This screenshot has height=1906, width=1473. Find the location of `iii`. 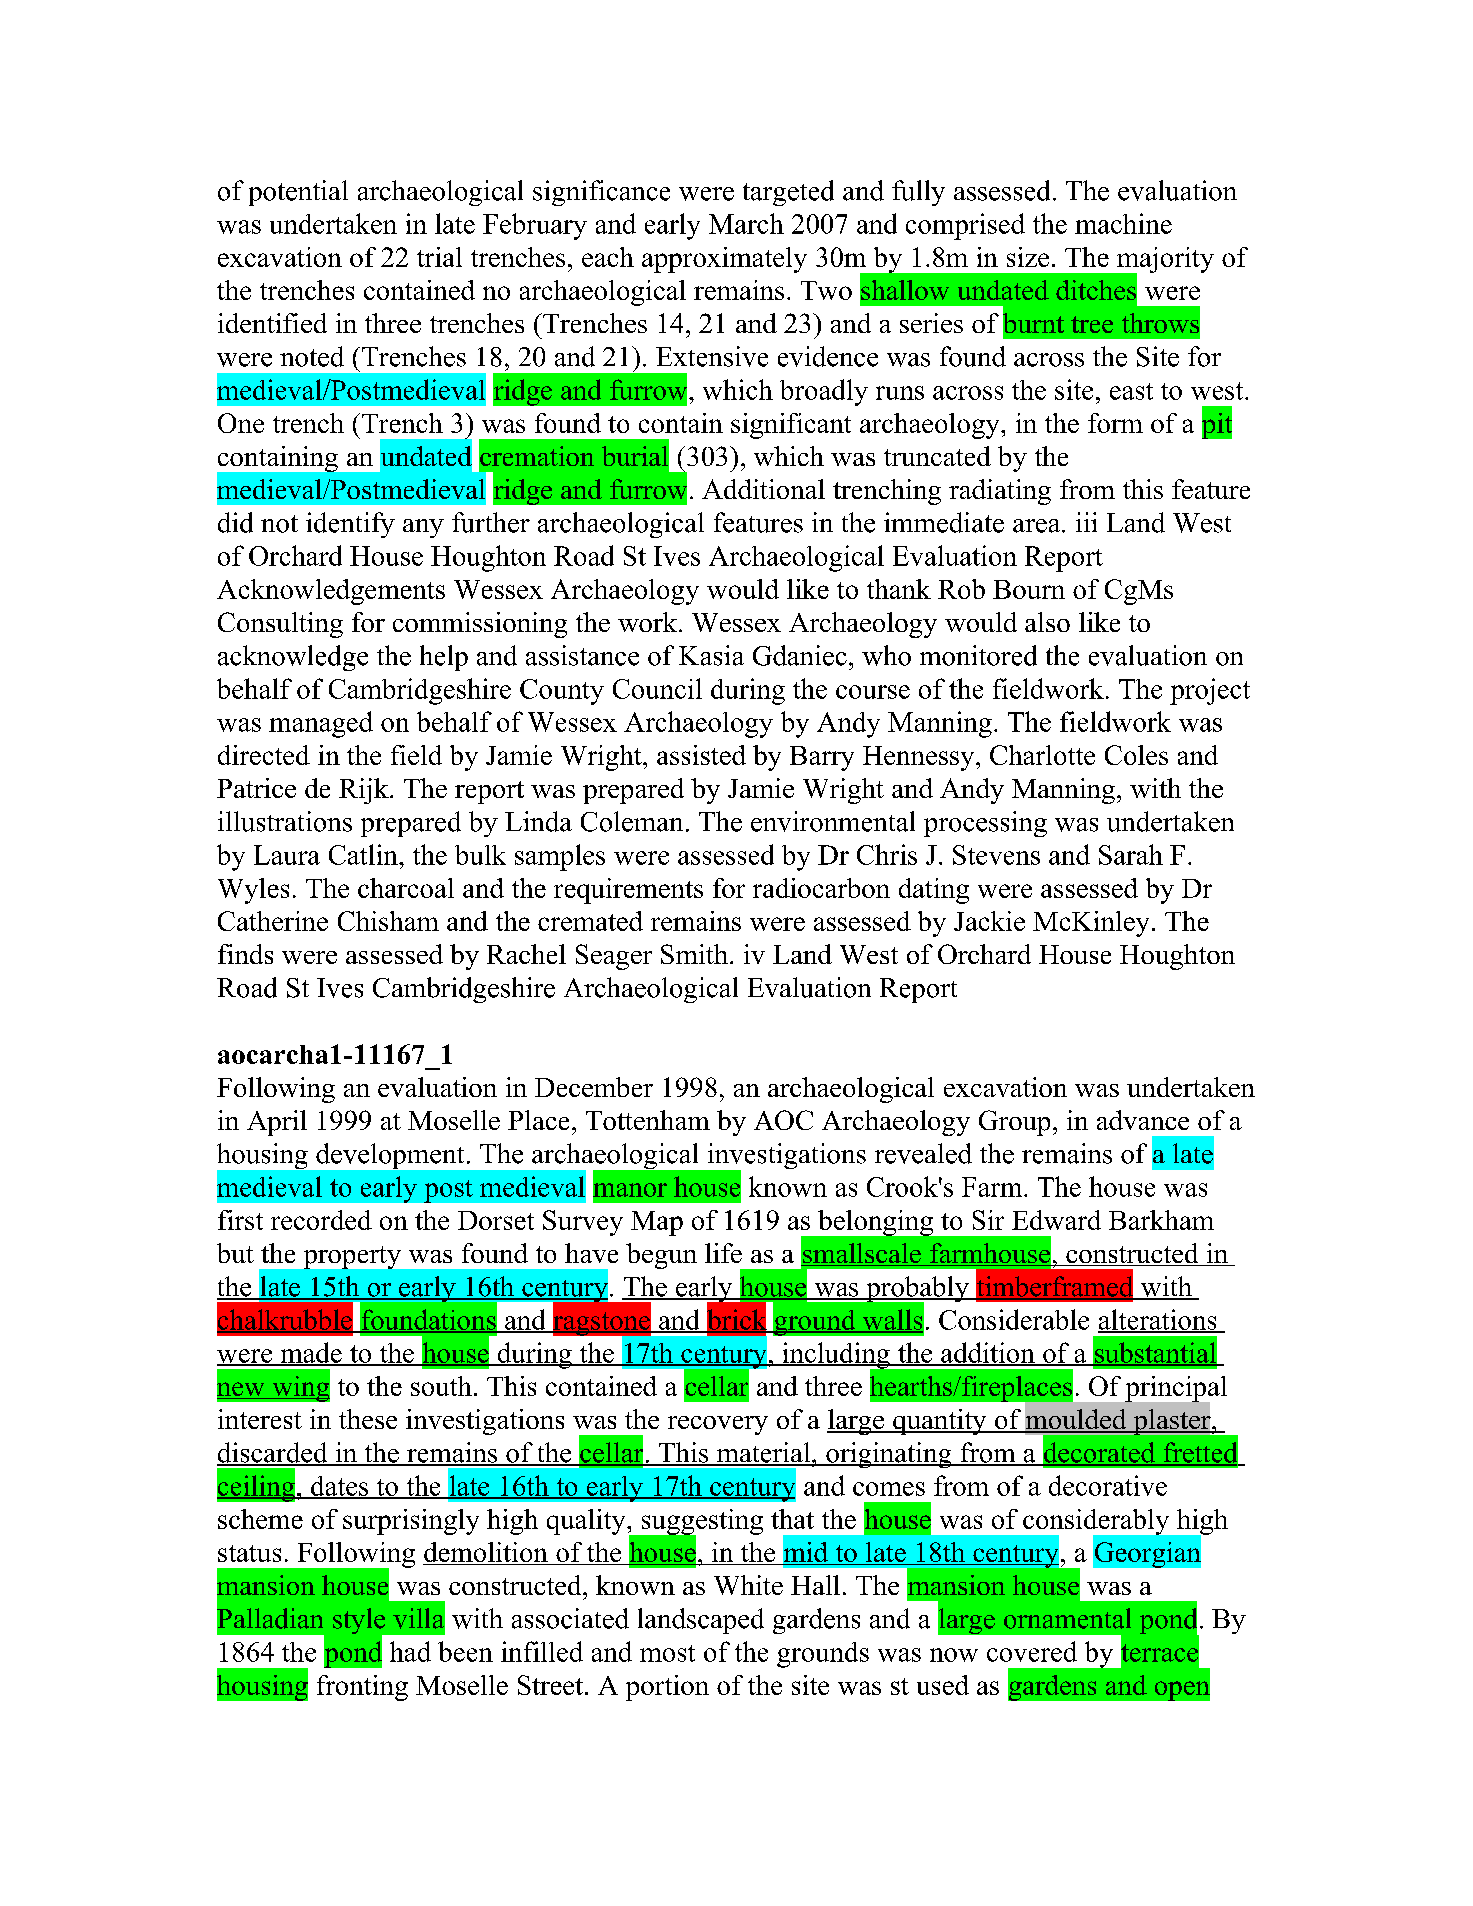

iii is located at coordinates (1086, 522).
